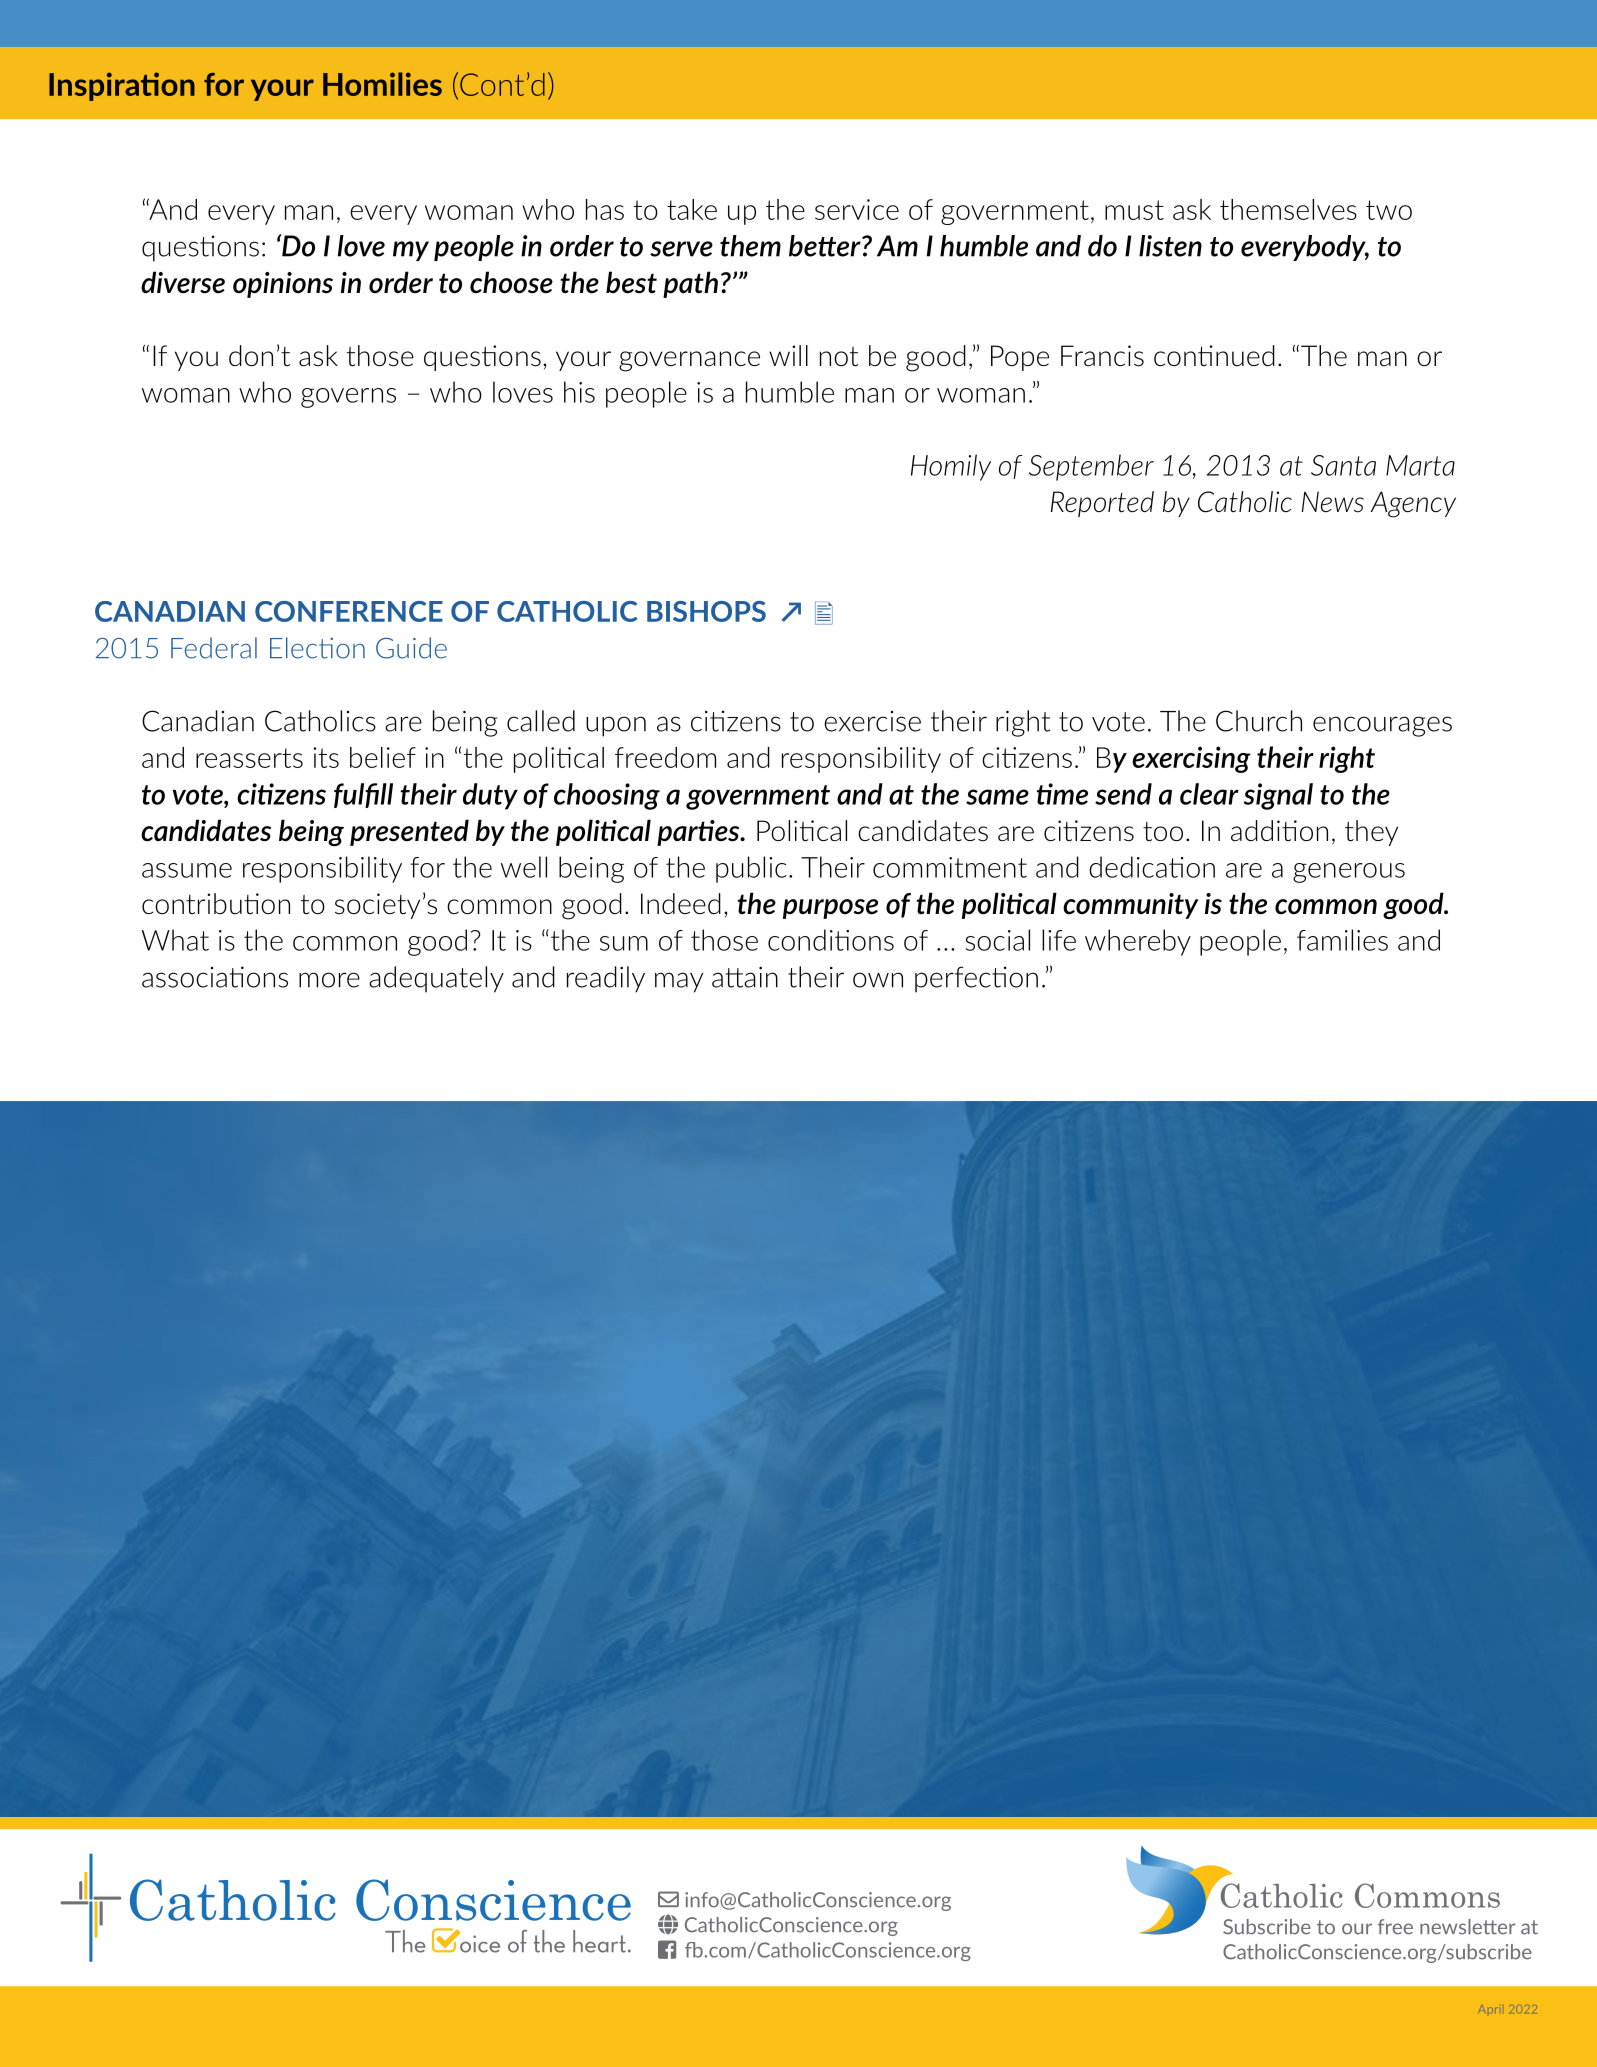  I want to click on Homily, so click(951, 467).
